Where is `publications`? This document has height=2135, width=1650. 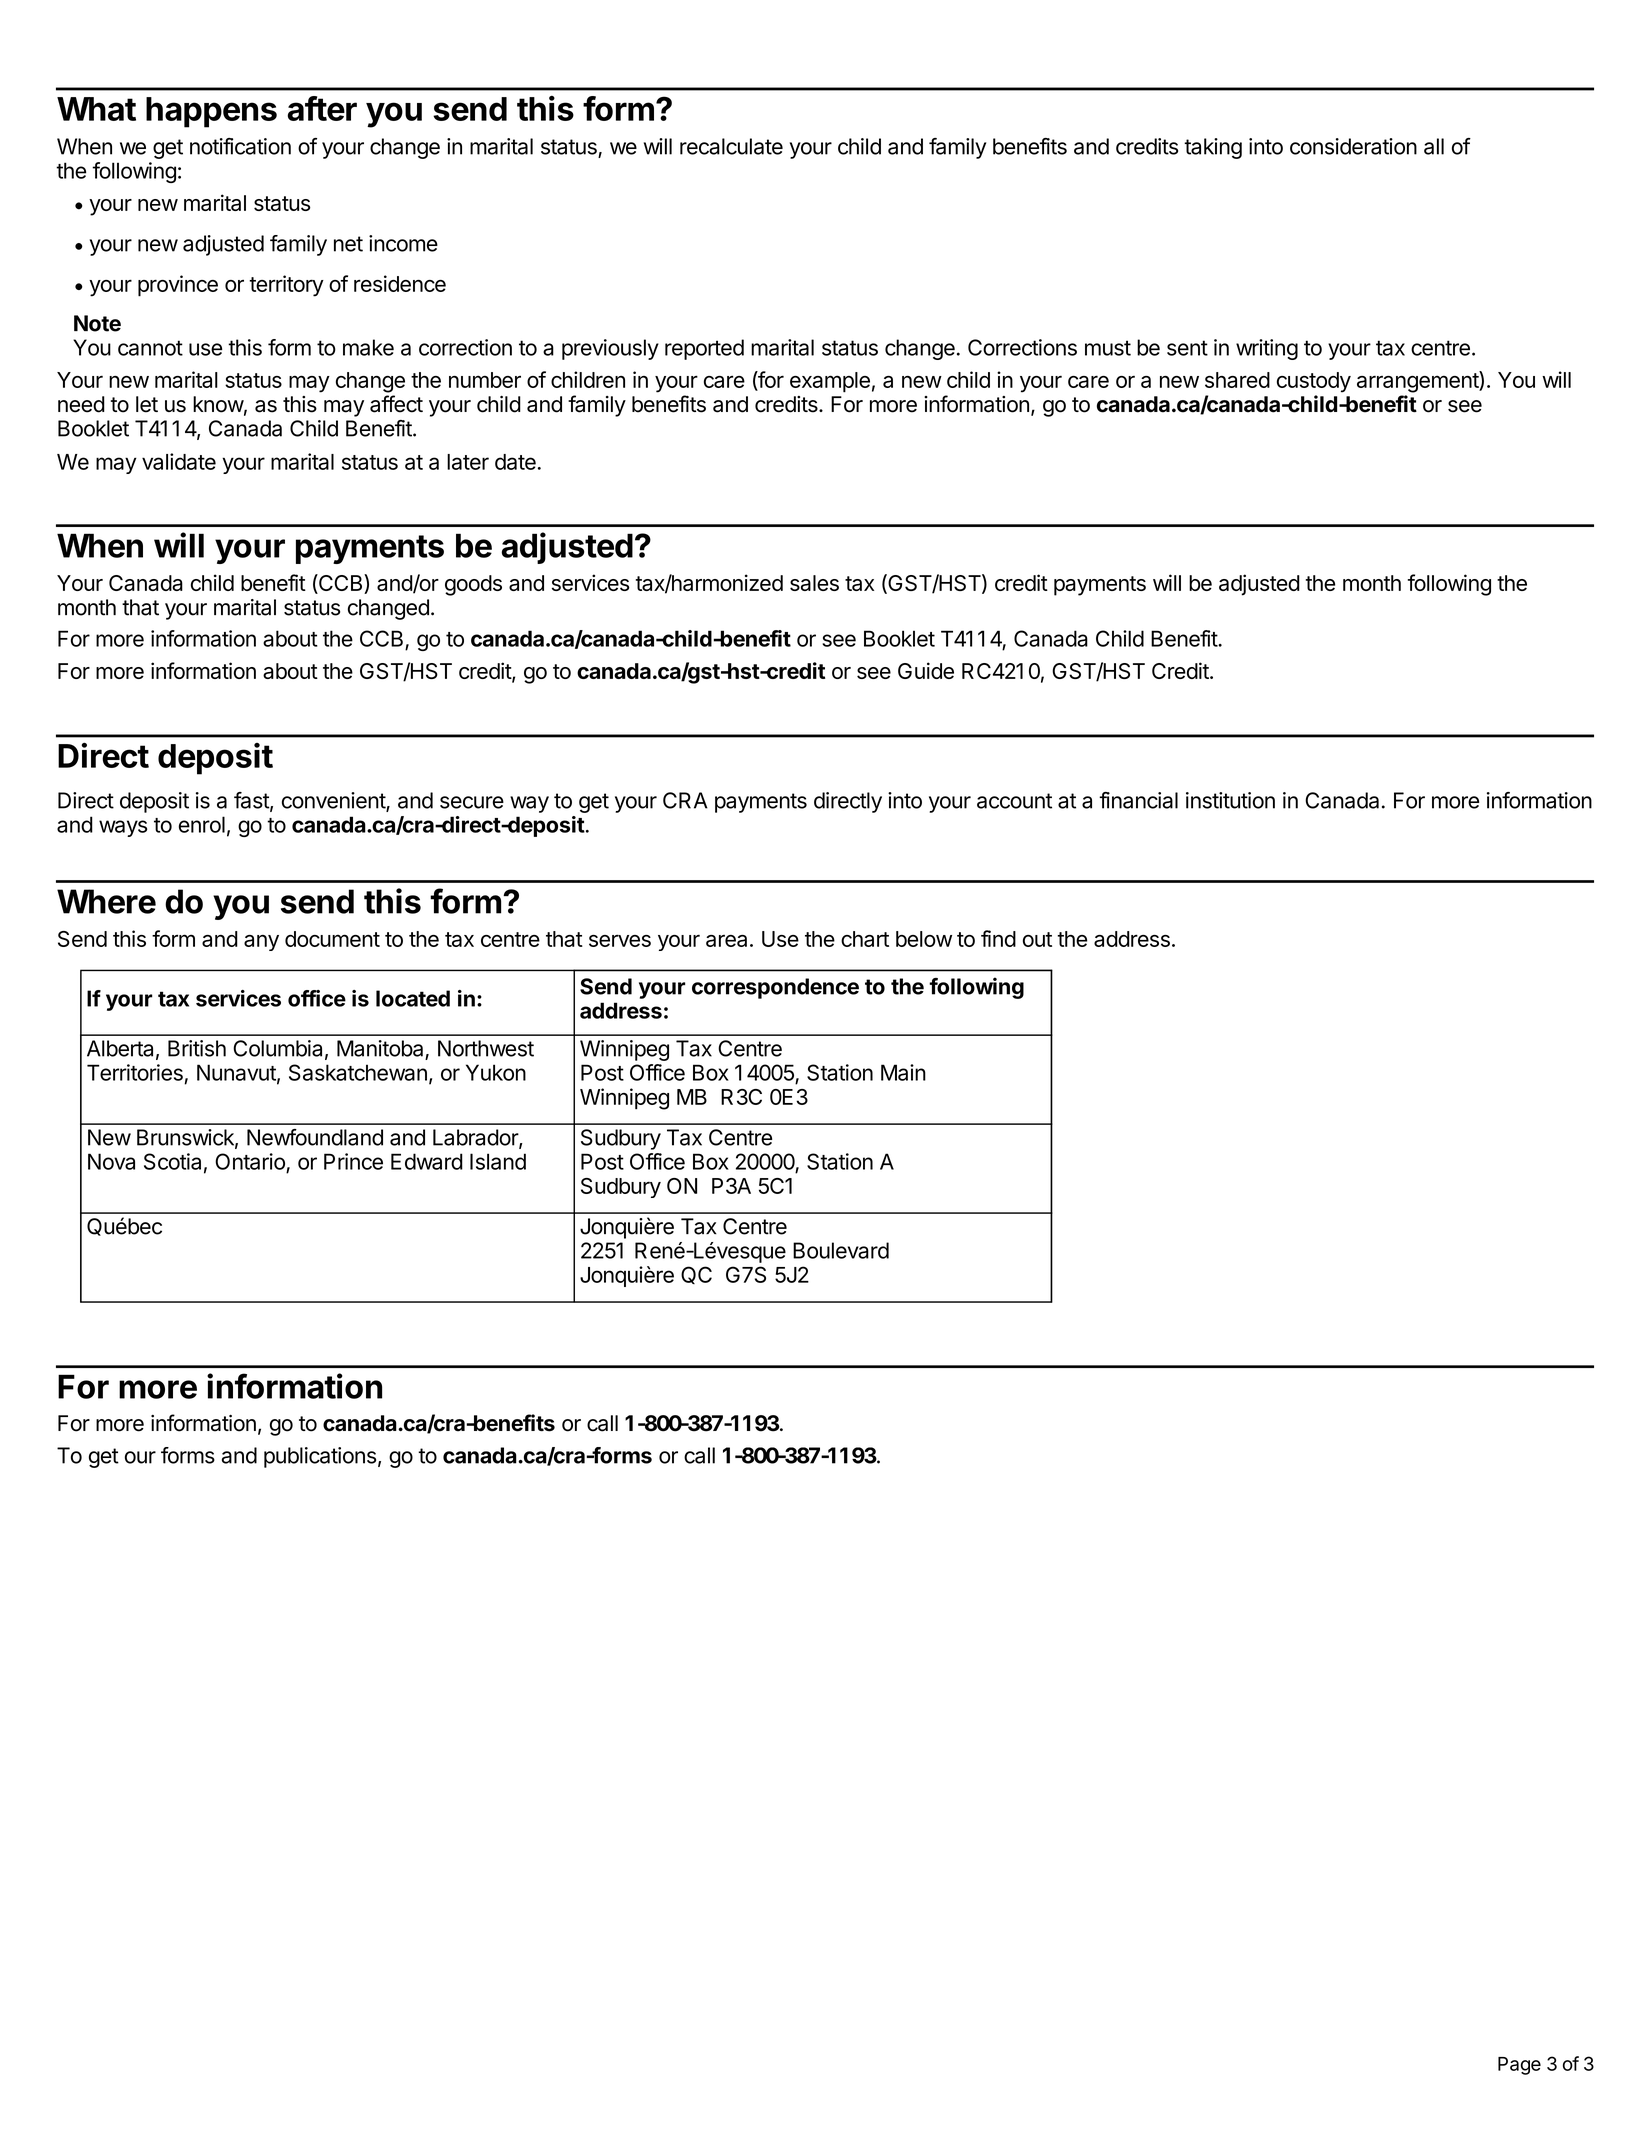 publications is located at coordinates (320, 1457).
